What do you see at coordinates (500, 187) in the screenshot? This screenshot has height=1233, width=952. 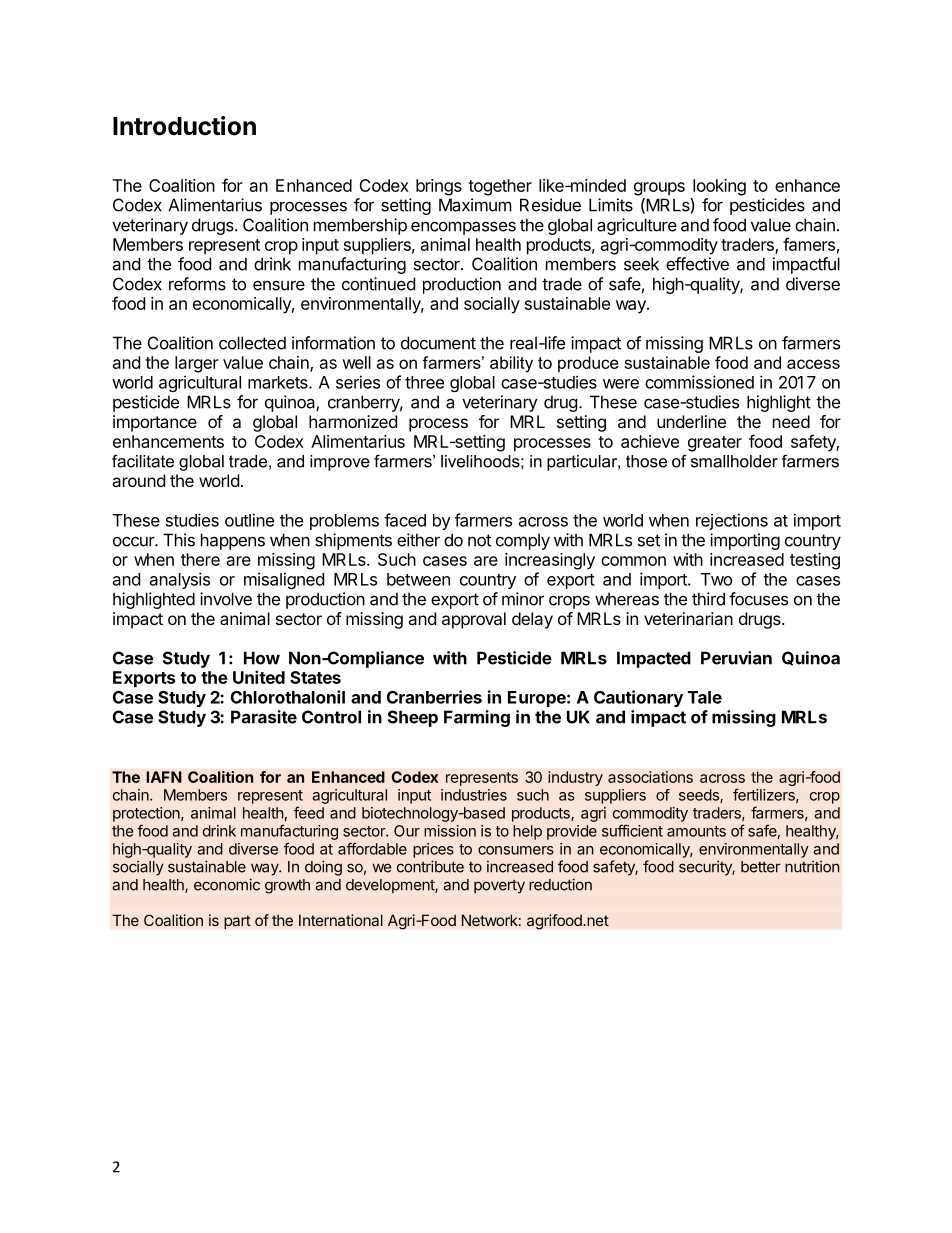 I see `together` at bounding box center [500, 187].
